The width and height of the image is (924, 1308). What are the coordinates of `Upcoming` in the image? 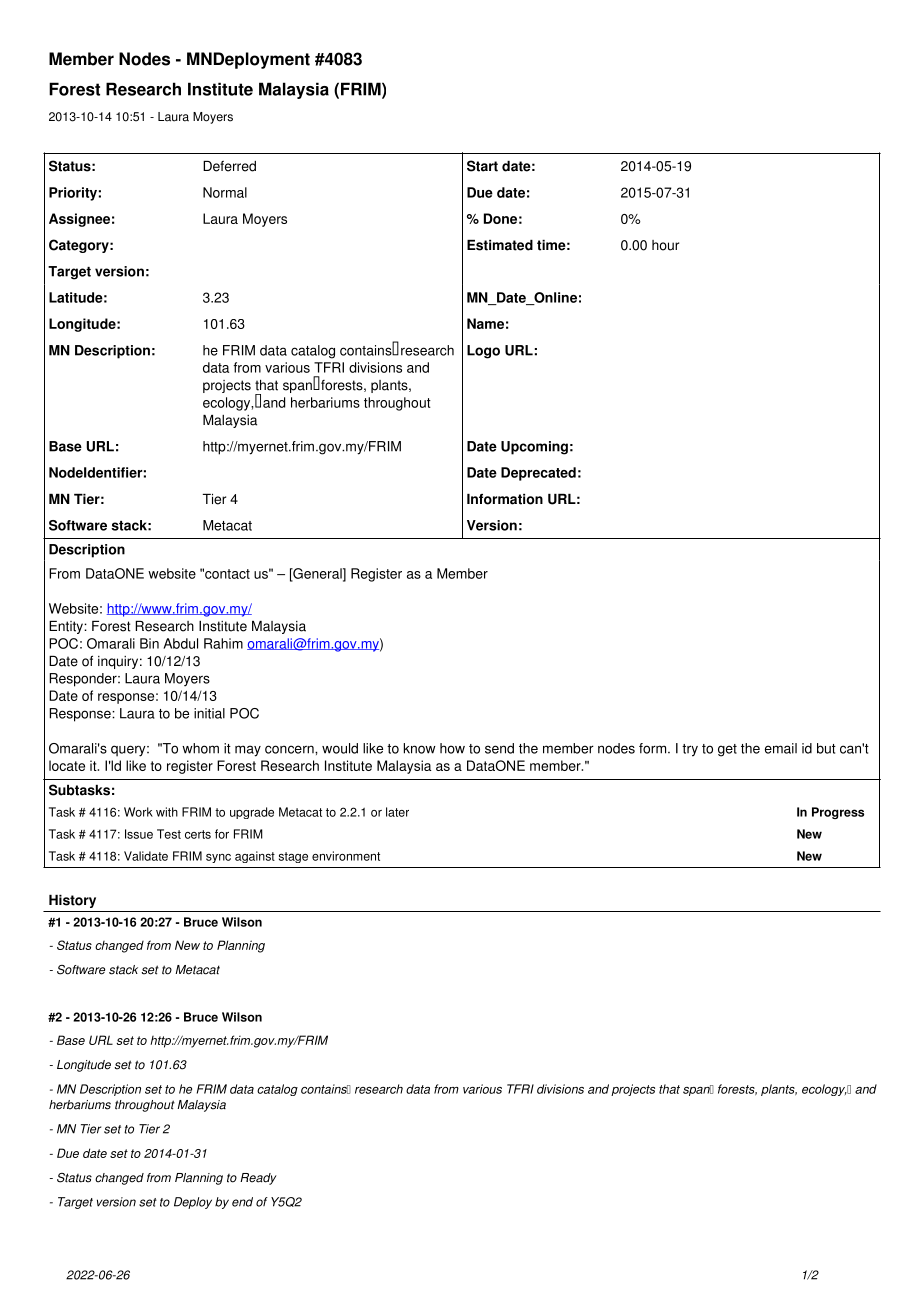 It's located at (534, 448).
